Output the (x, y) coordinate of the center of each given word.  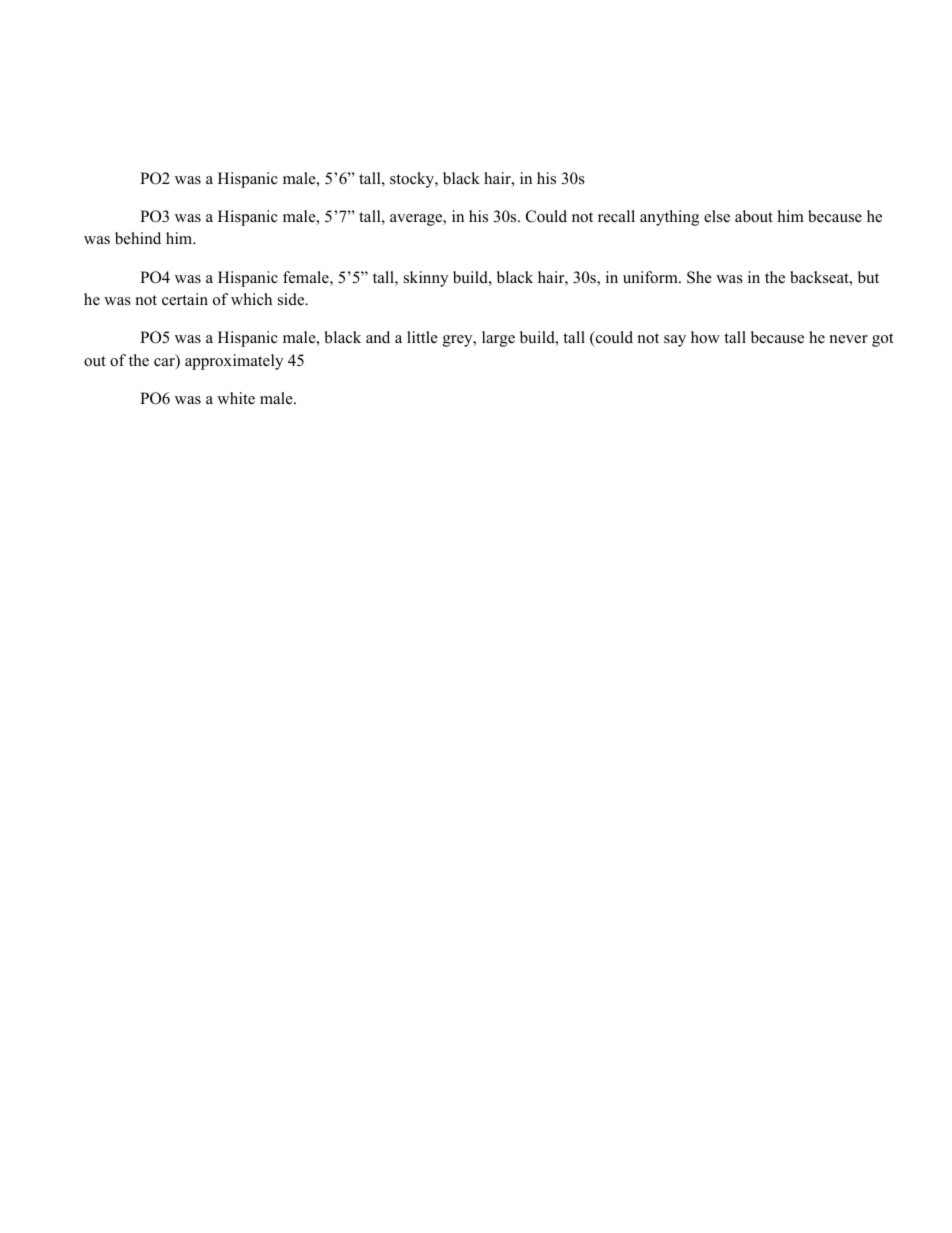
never (849, 339)
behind (138, 238)
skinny (426, 279)
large (498, 339)
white (236, 398)
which (251, 299)
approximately (234, 362)
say (675, 341)
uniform (651, 277)
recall (616, 216)
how (705, 337)
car (165, 363)
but (868, 277)
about (754, 216)
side (292, 299)
